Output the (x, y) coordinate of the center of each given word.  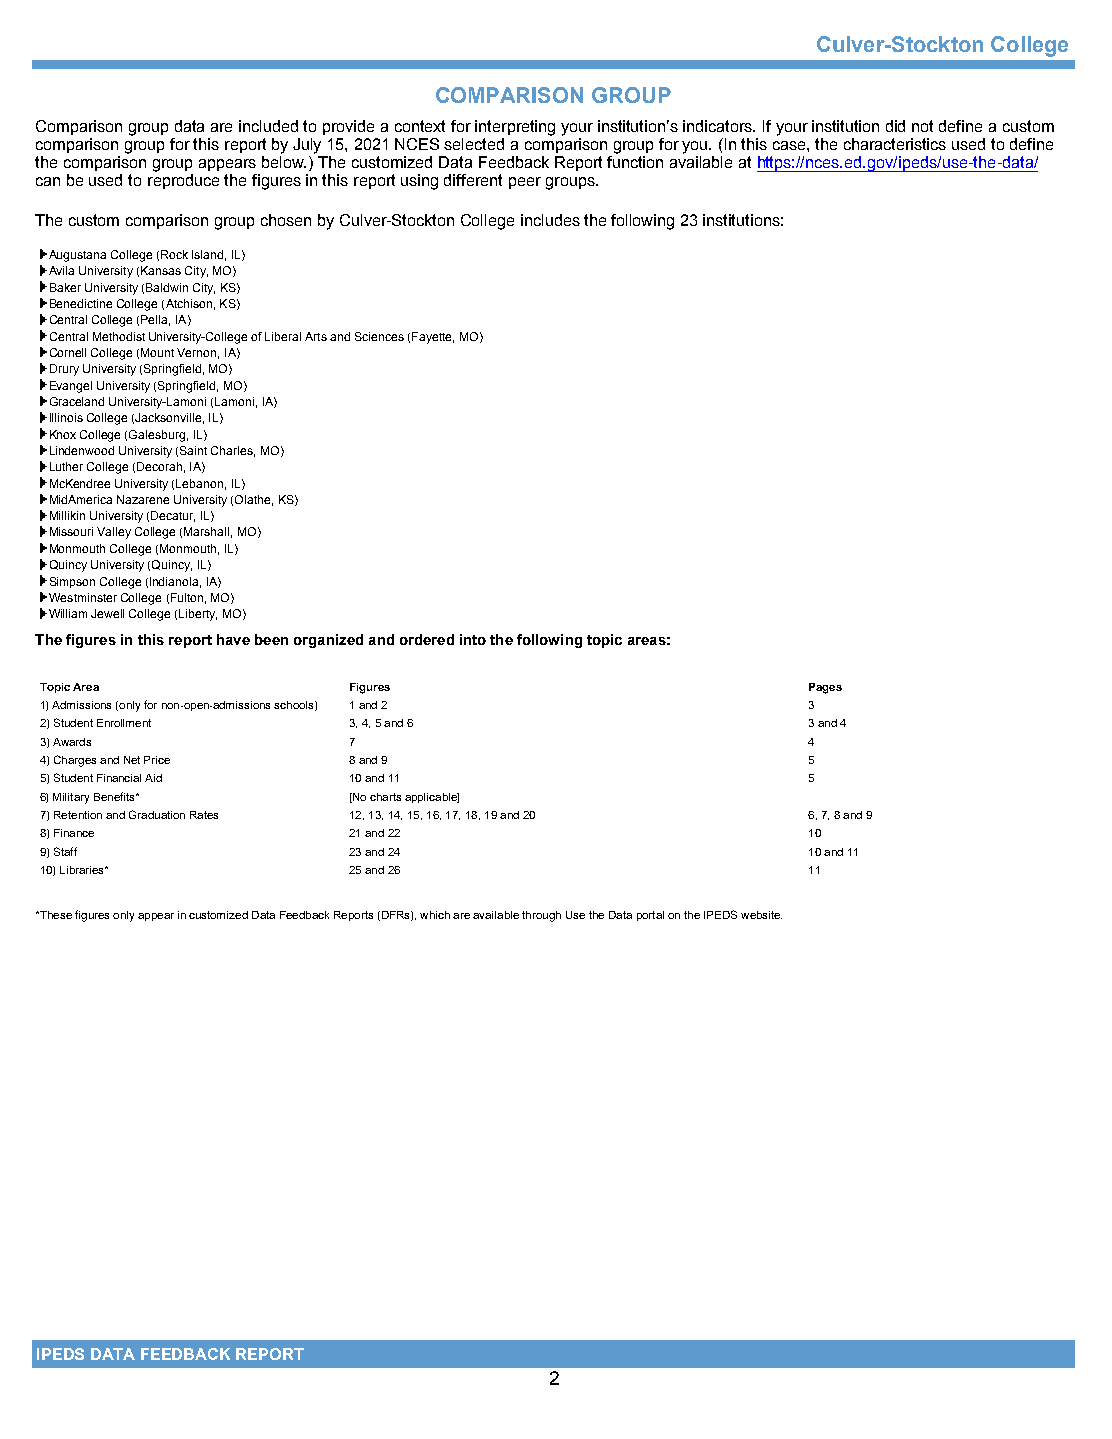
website (761, 915)
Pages (825, 688)
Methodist (119, 336)
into (473, 639)
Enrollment (124, 723)
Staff (65, 851)
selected (474, 144)
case (790, 145)
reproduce (183, 181)
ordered (427, 639)
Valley (114, 533)
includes (550, 220)
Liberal (283, 336)
